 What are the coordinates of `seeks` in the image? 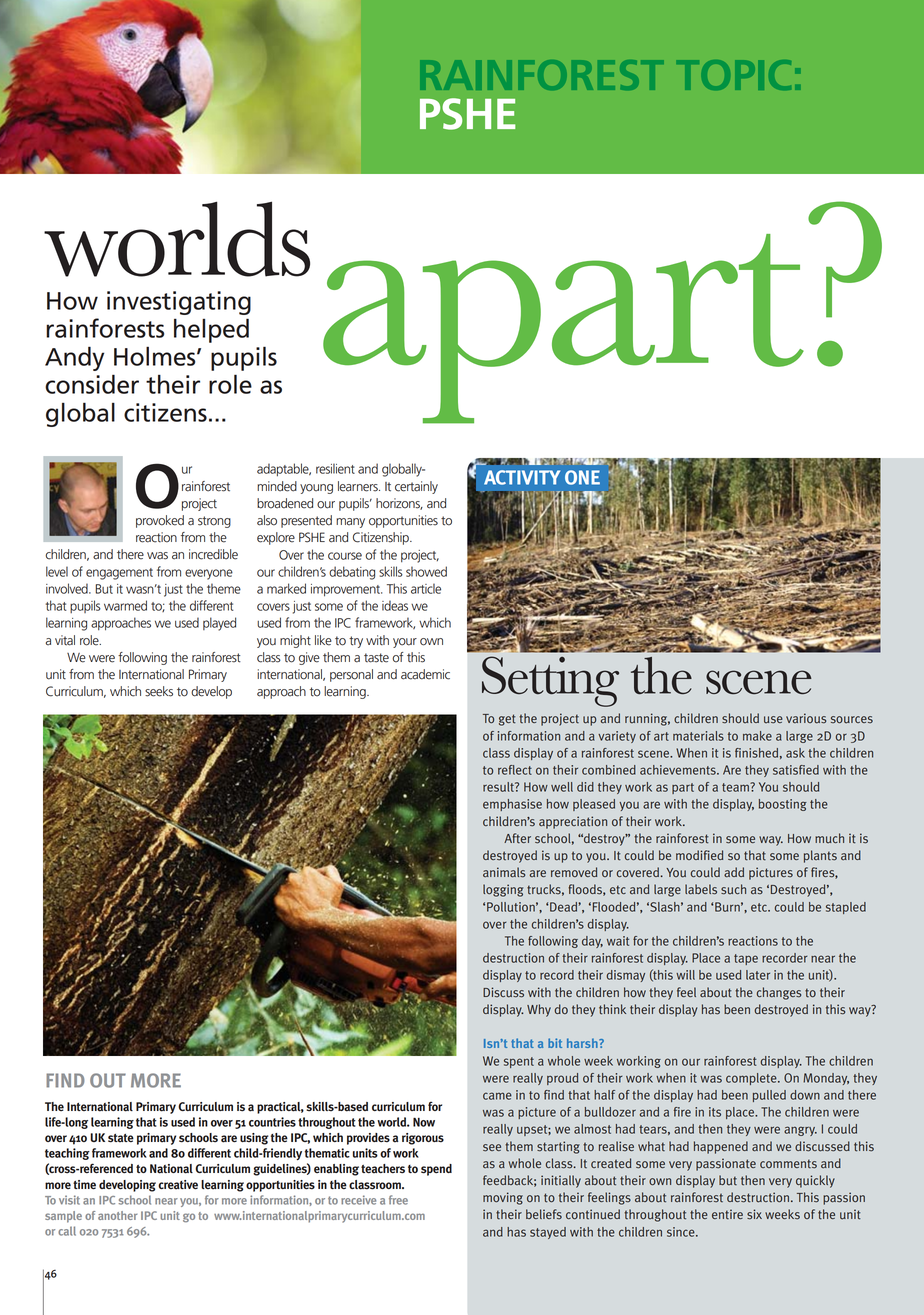 It's located at (159, 691).
